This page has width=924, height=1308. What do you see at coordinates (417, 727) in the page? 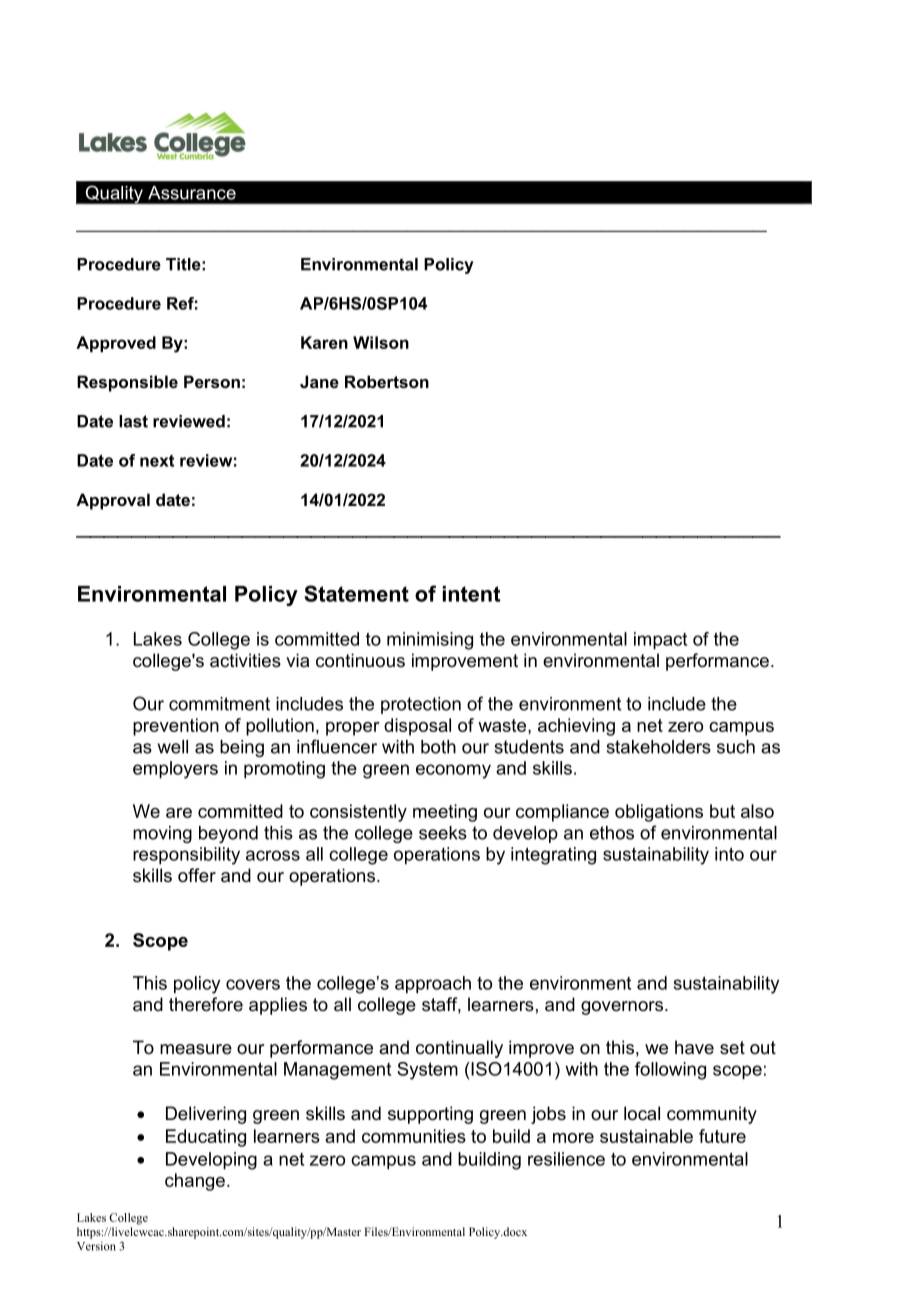
I see `disposal` at bounding box center [417, 727].
